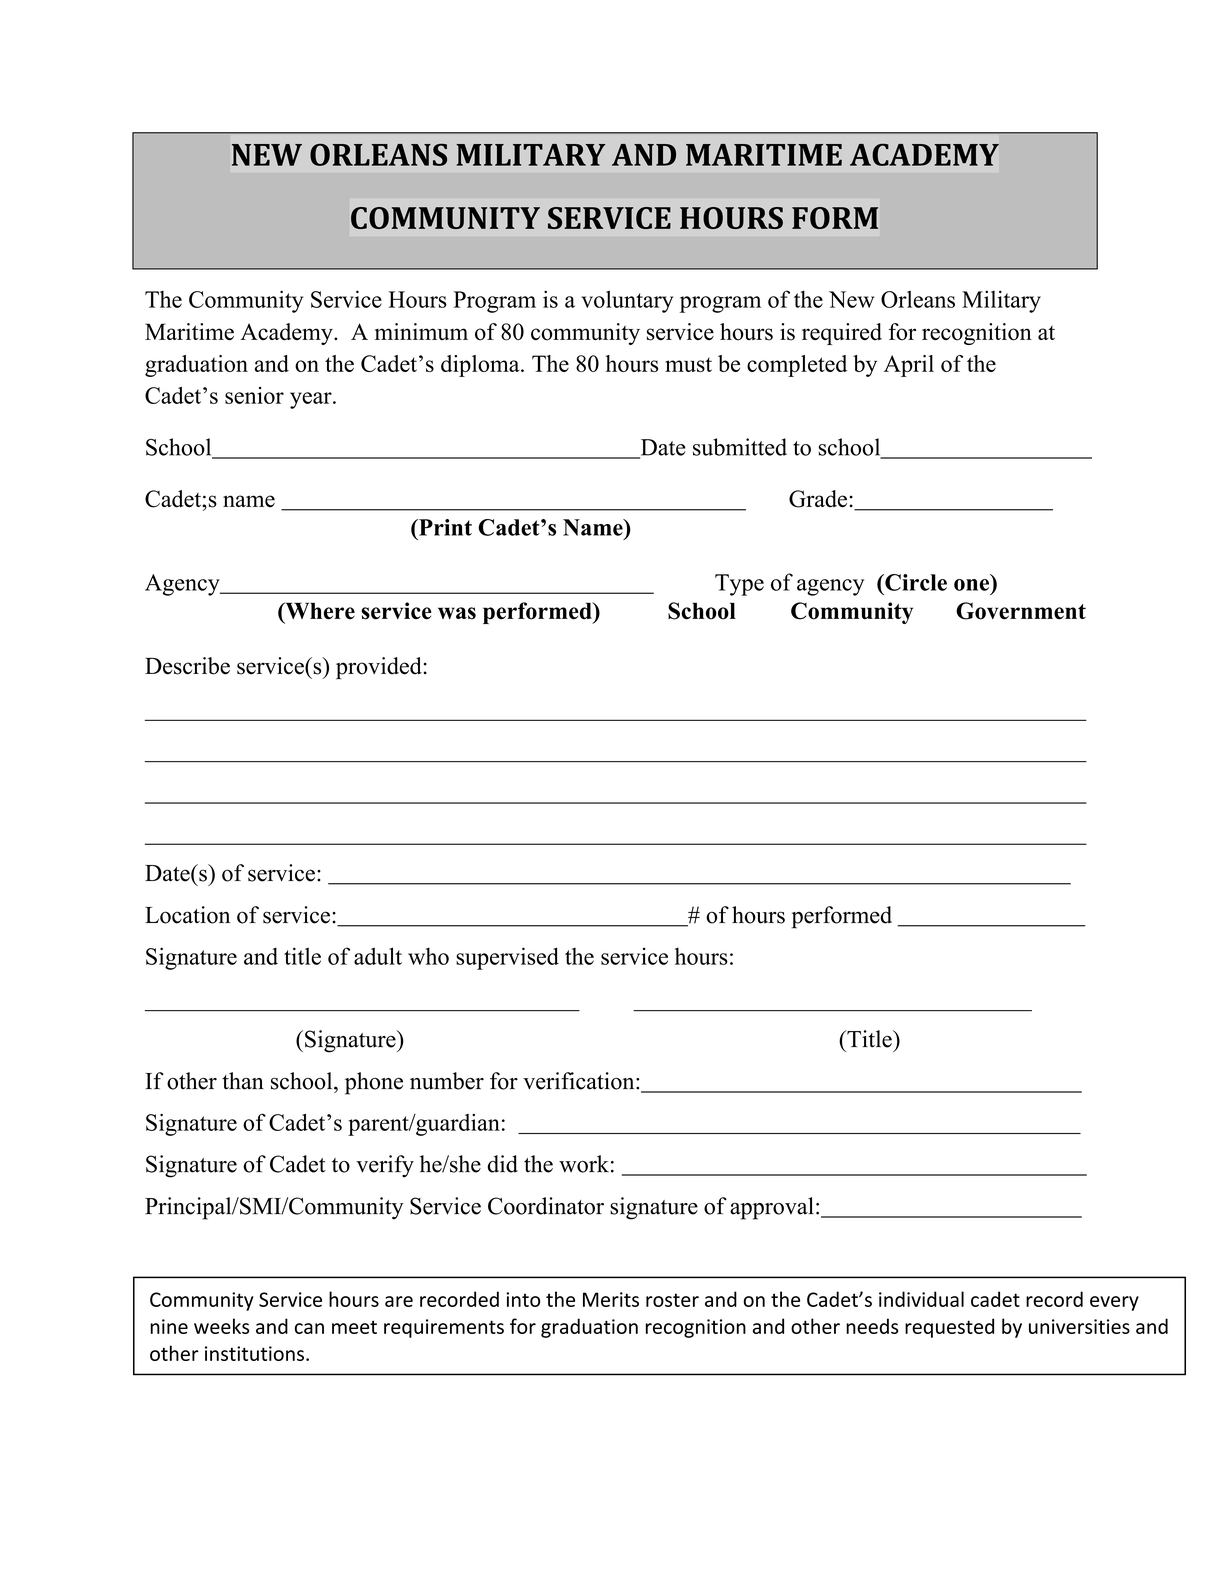  I want to click on than, so click(243, 1081).
